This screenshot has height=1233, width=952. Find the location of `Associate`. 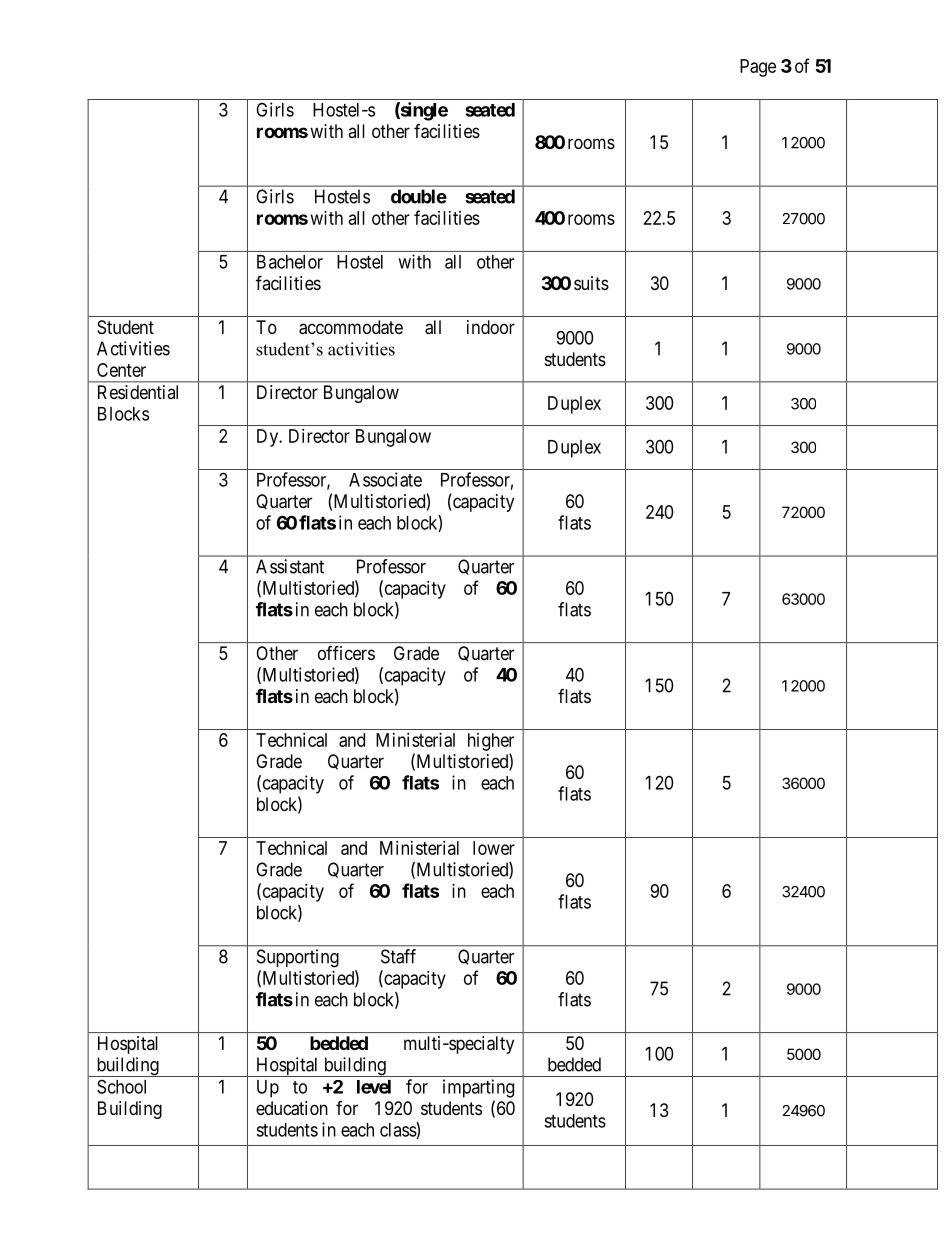

Associate is located at coordinates (385, 479).
